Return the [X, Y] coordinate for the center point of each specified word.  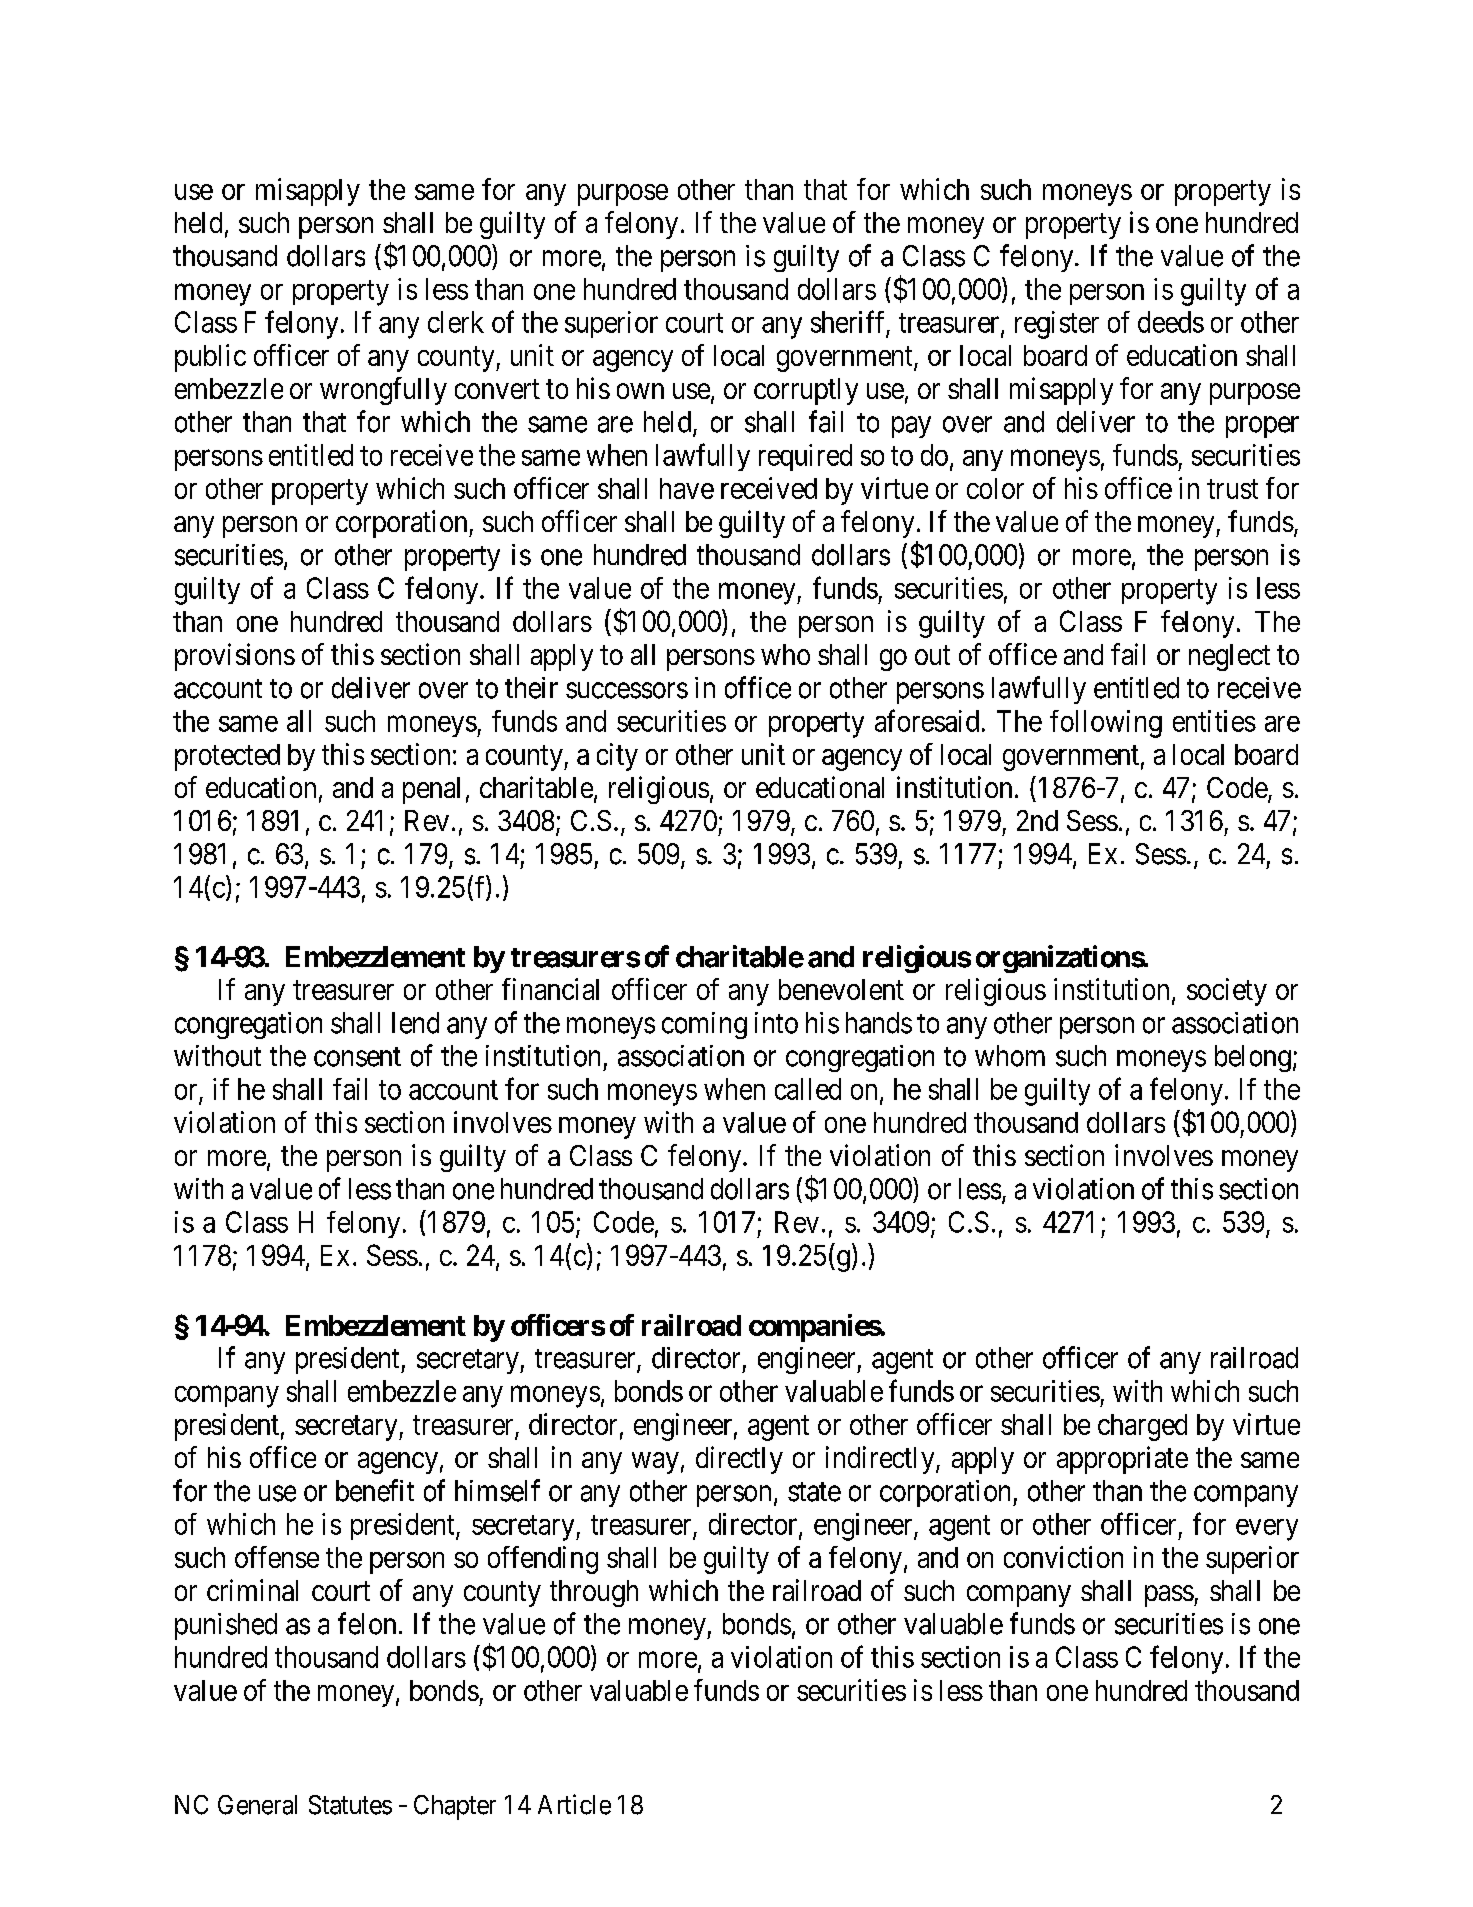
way [655, 1463]
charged [1142, 1427]
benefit [375, 1490]
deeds [1171, 322]
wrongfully [383, 391]
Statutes [350, 1805]
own [640, 391]
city [617, 757]
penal [431, 790]
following [1106, 724]
